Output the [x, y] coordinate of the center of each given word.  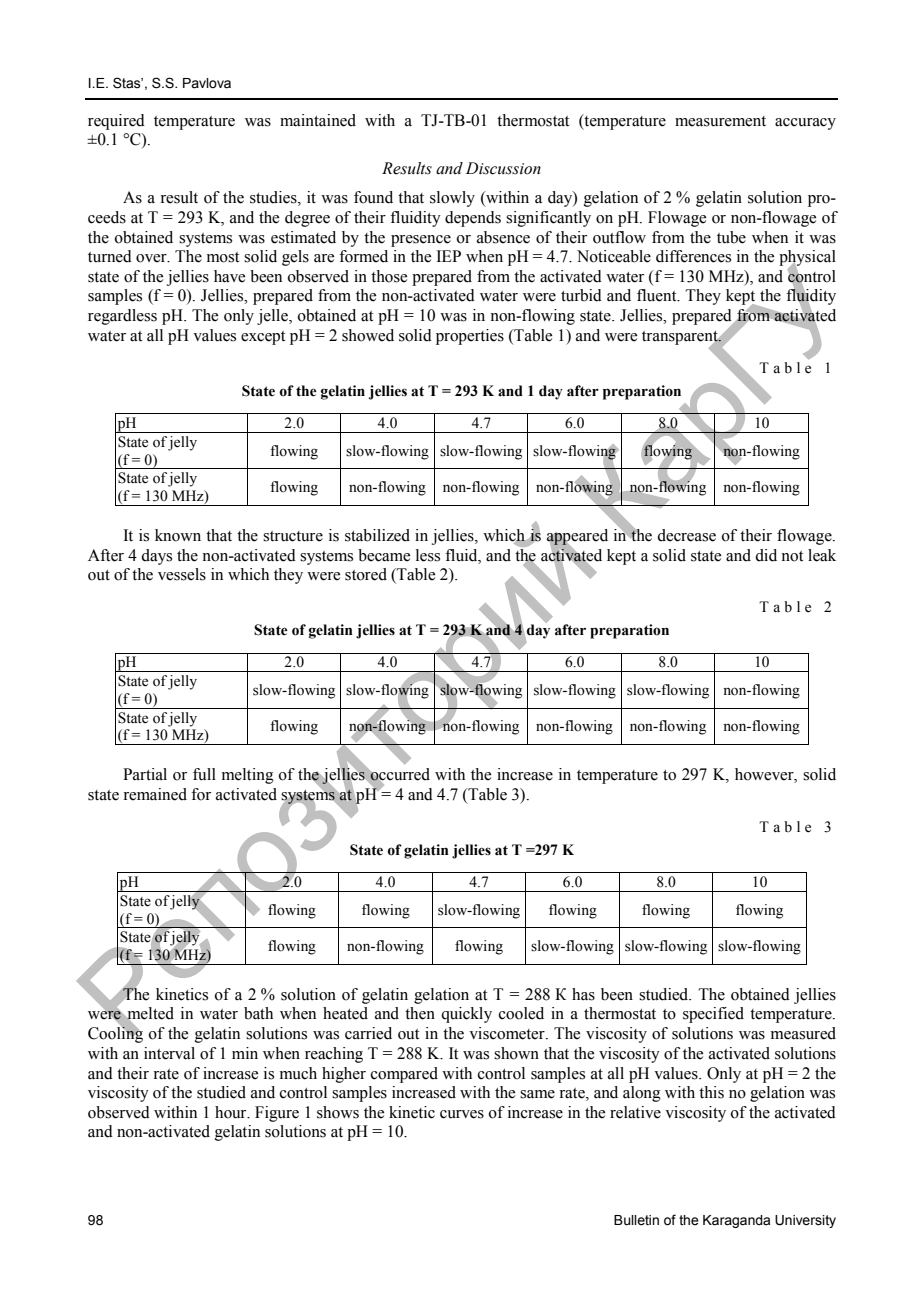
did [766, 555]
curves [462, 1114]
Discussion [503, 168]
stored [366, 574]
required [116, 122]
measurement [720, 121]
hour [232, 1112]
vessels [182, 574]
